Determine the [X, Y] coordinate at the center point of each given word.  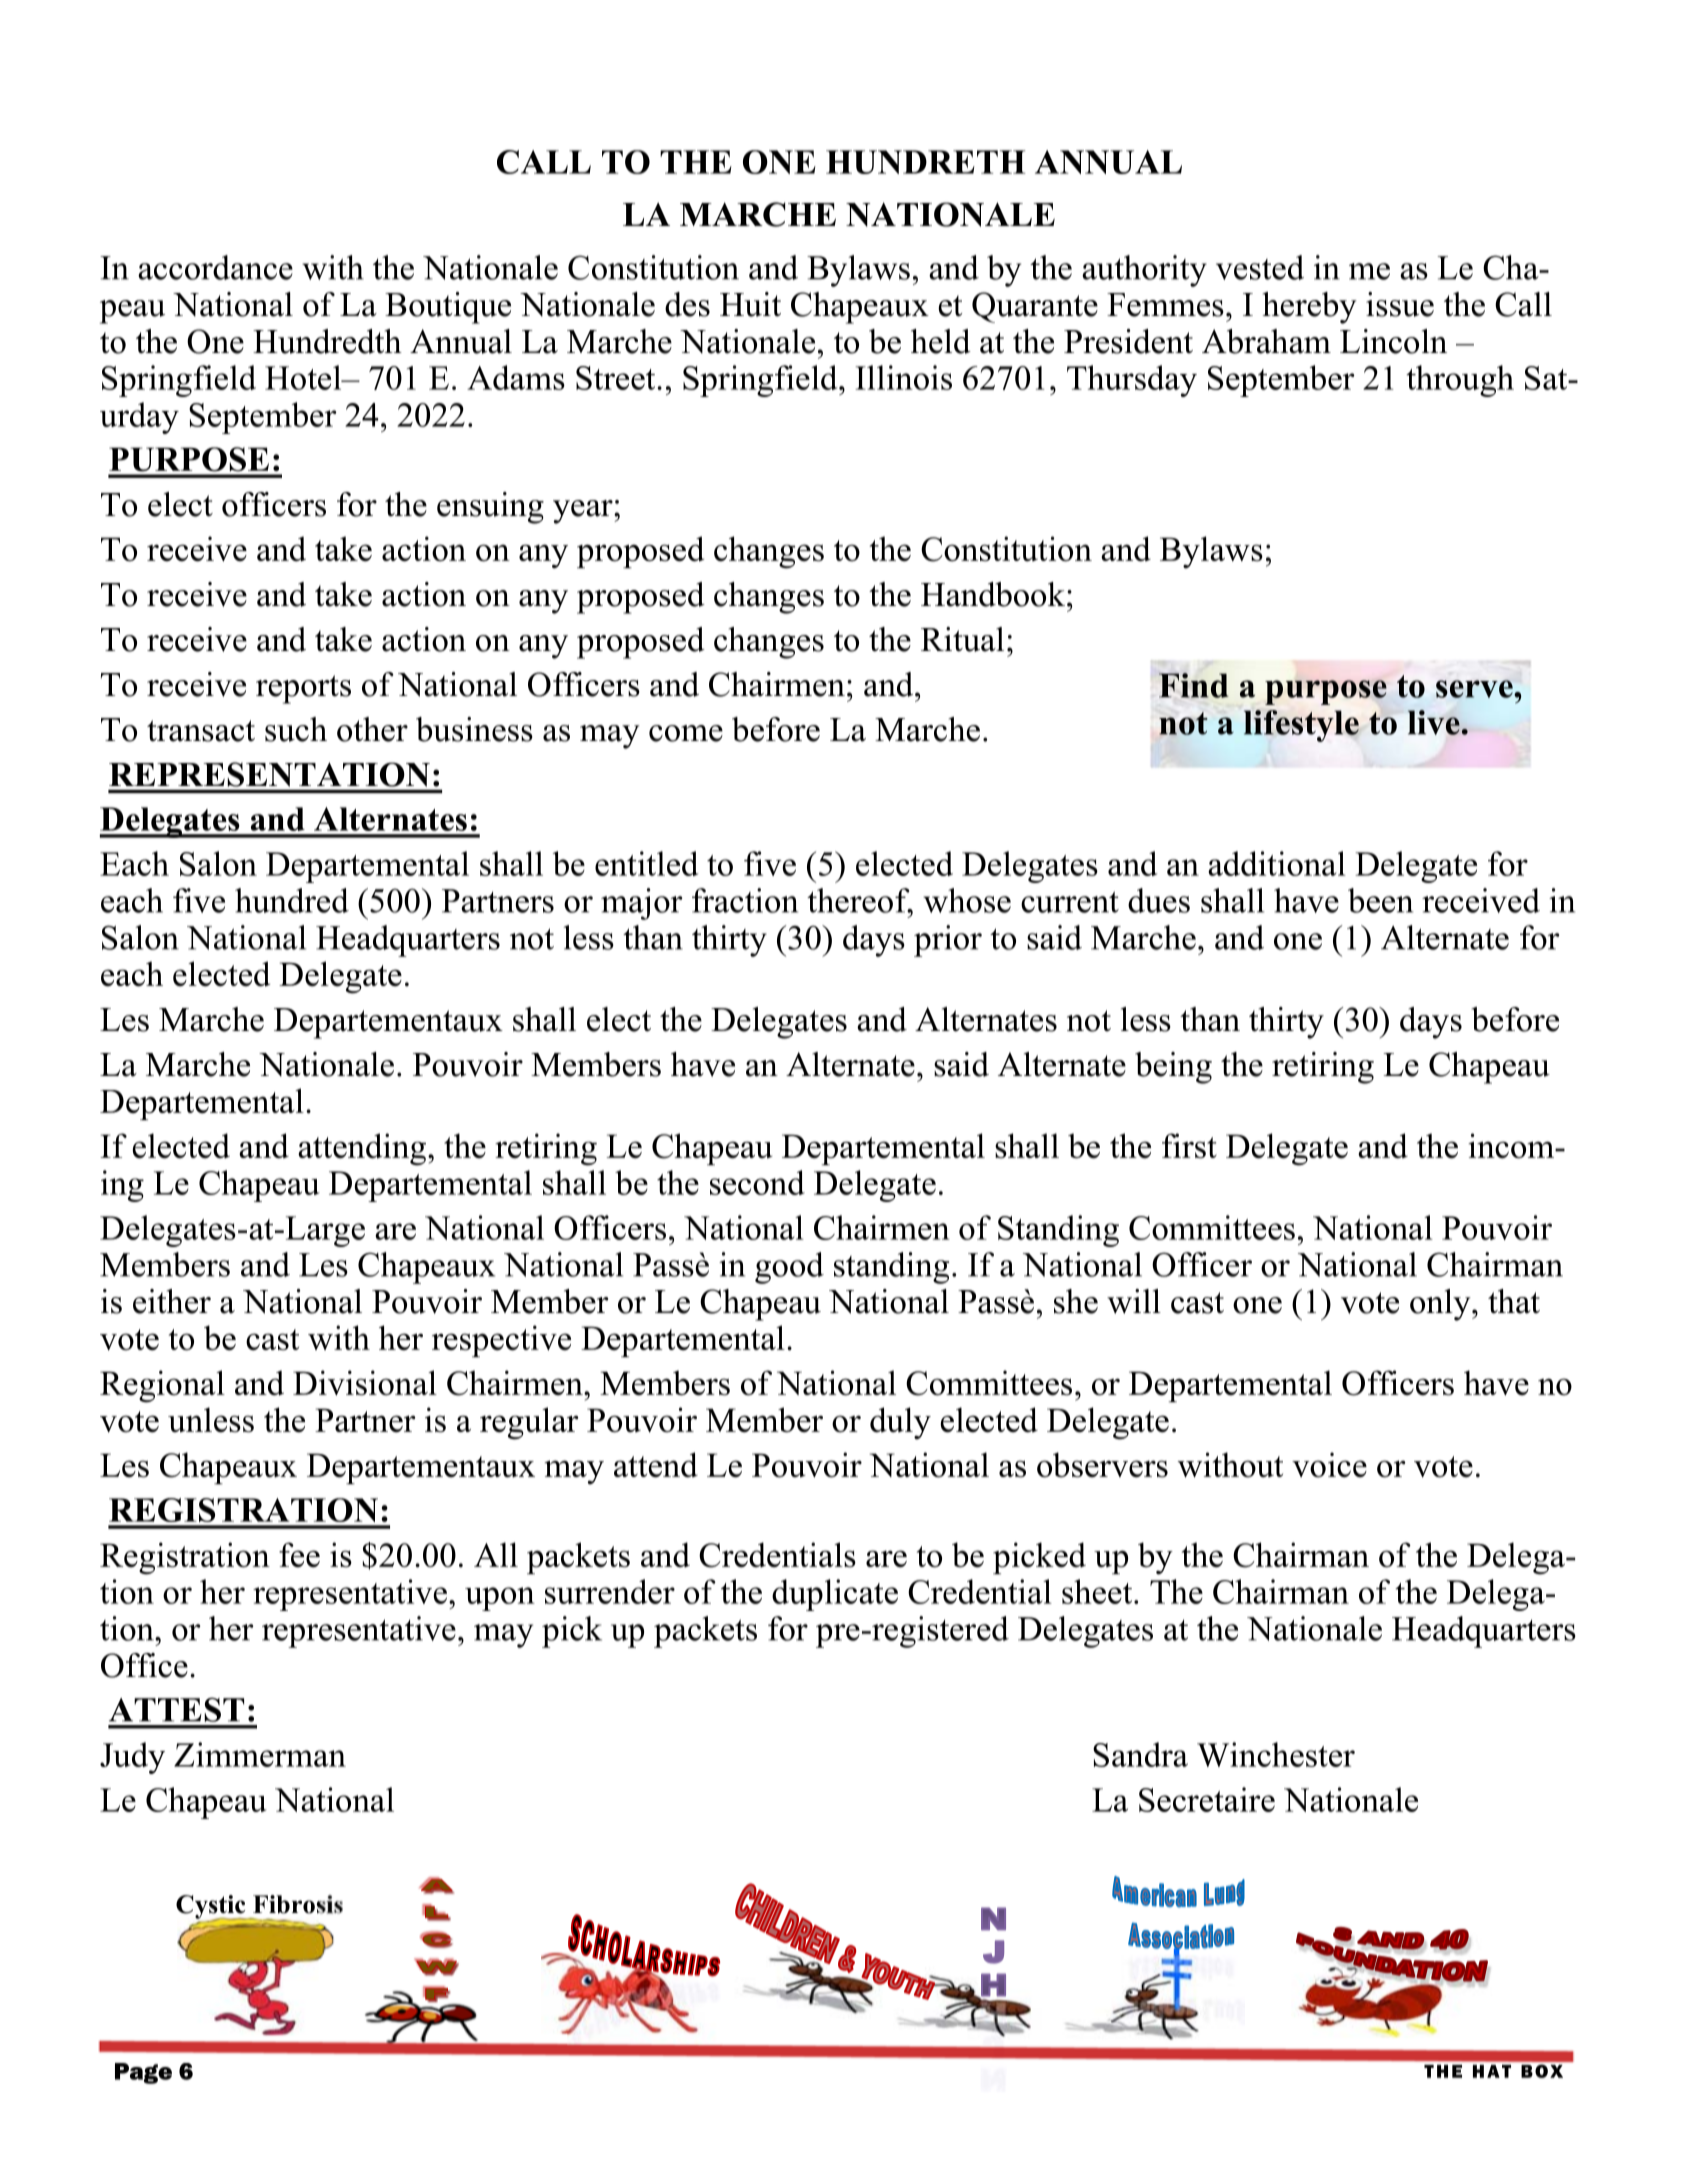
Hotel [304, 377]
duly [900, 1423]
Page [143, 2073]
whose [967, 900]
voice [1329, 1464]
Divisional [365, 1383]
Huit [750, 304]
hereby [1310, 308]
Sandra [1140, 1754]
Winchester [1276, 1754]
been [1380, 900]
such [296, 729]
